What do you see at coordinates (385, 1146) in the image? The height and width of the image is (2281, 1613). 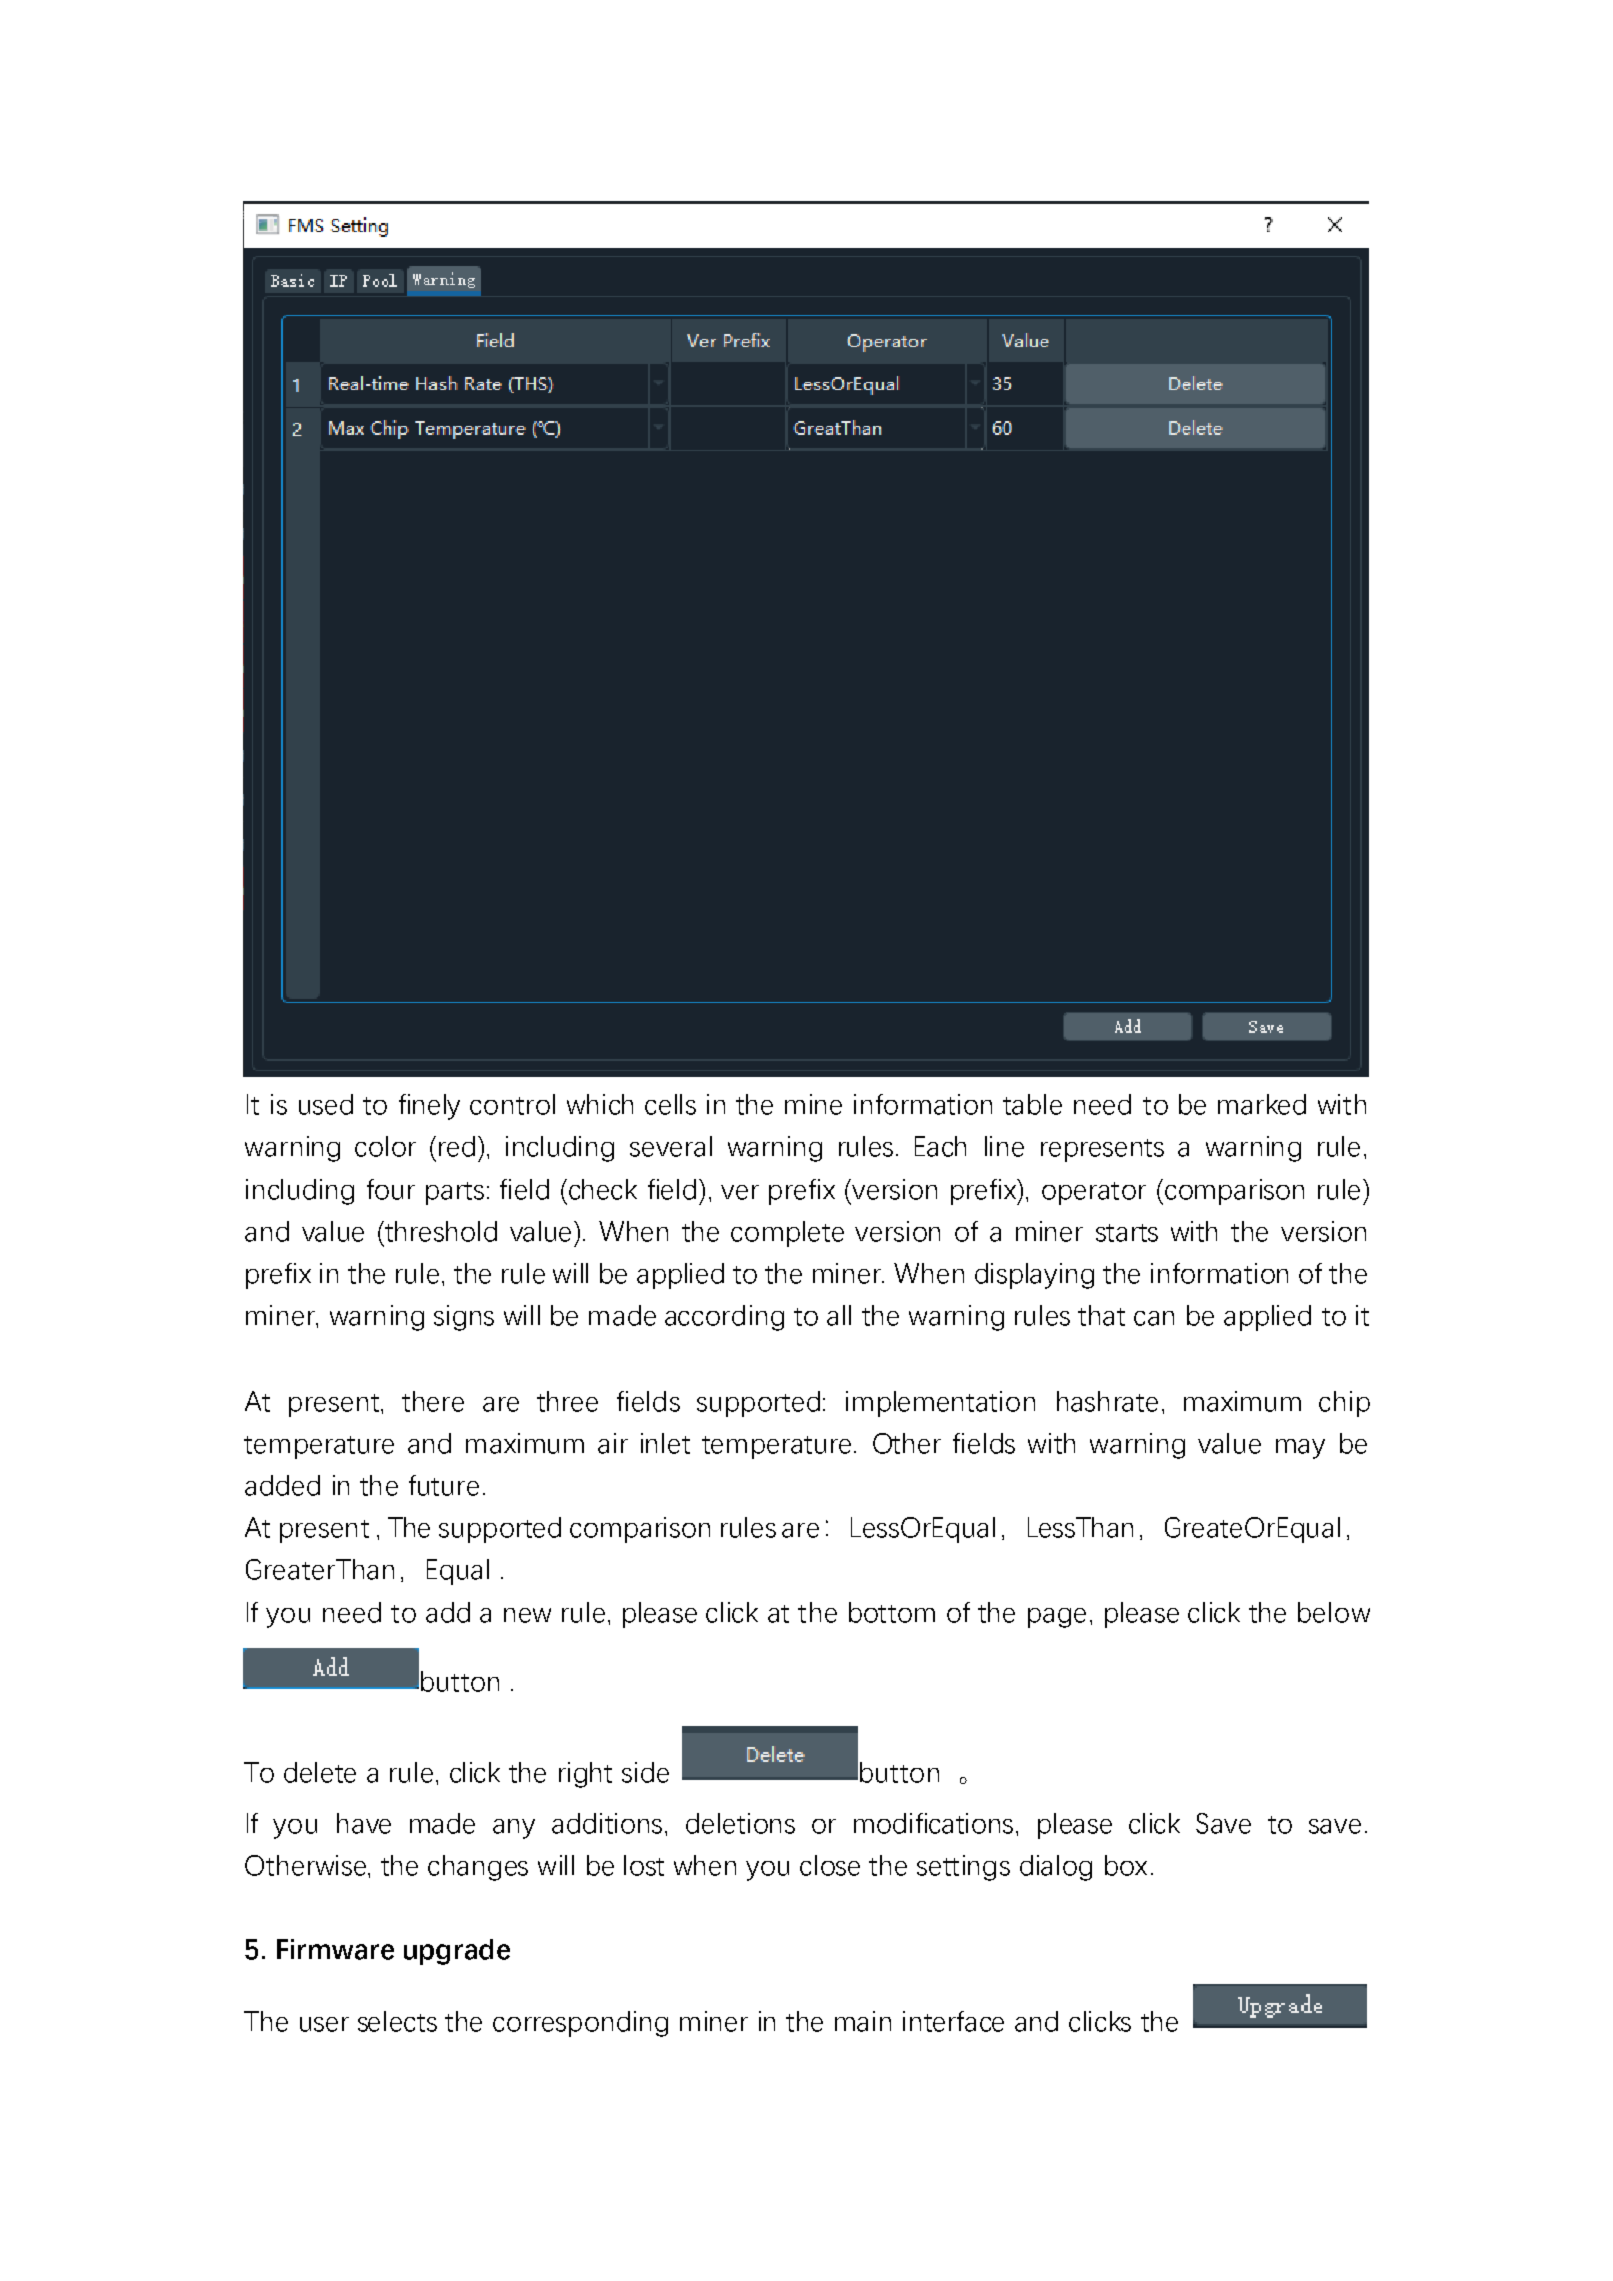 I see `color` at bounding box center [385, 1146].
